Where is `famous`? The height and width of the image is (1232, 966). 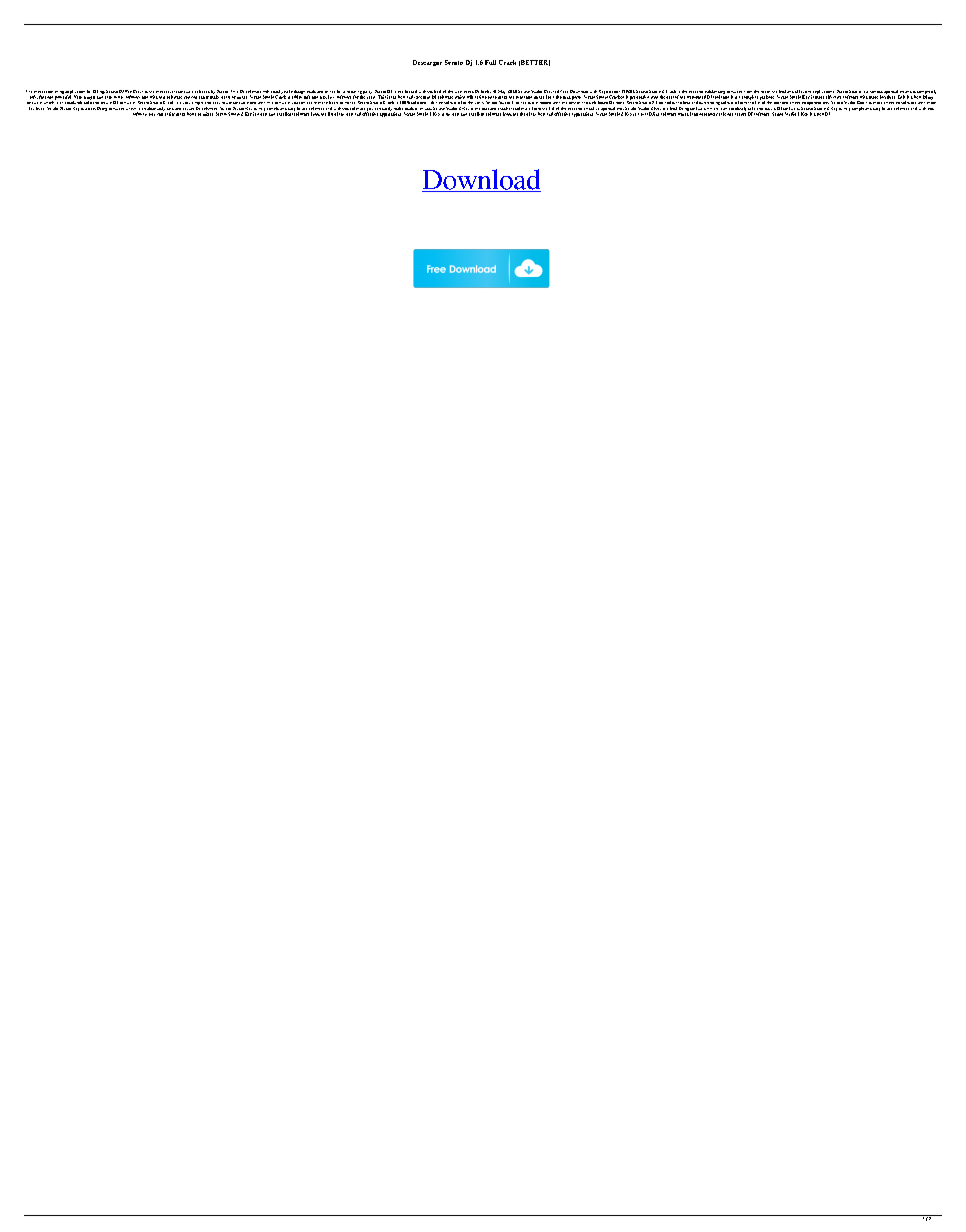
famous is located at coordinates (876, 92).
